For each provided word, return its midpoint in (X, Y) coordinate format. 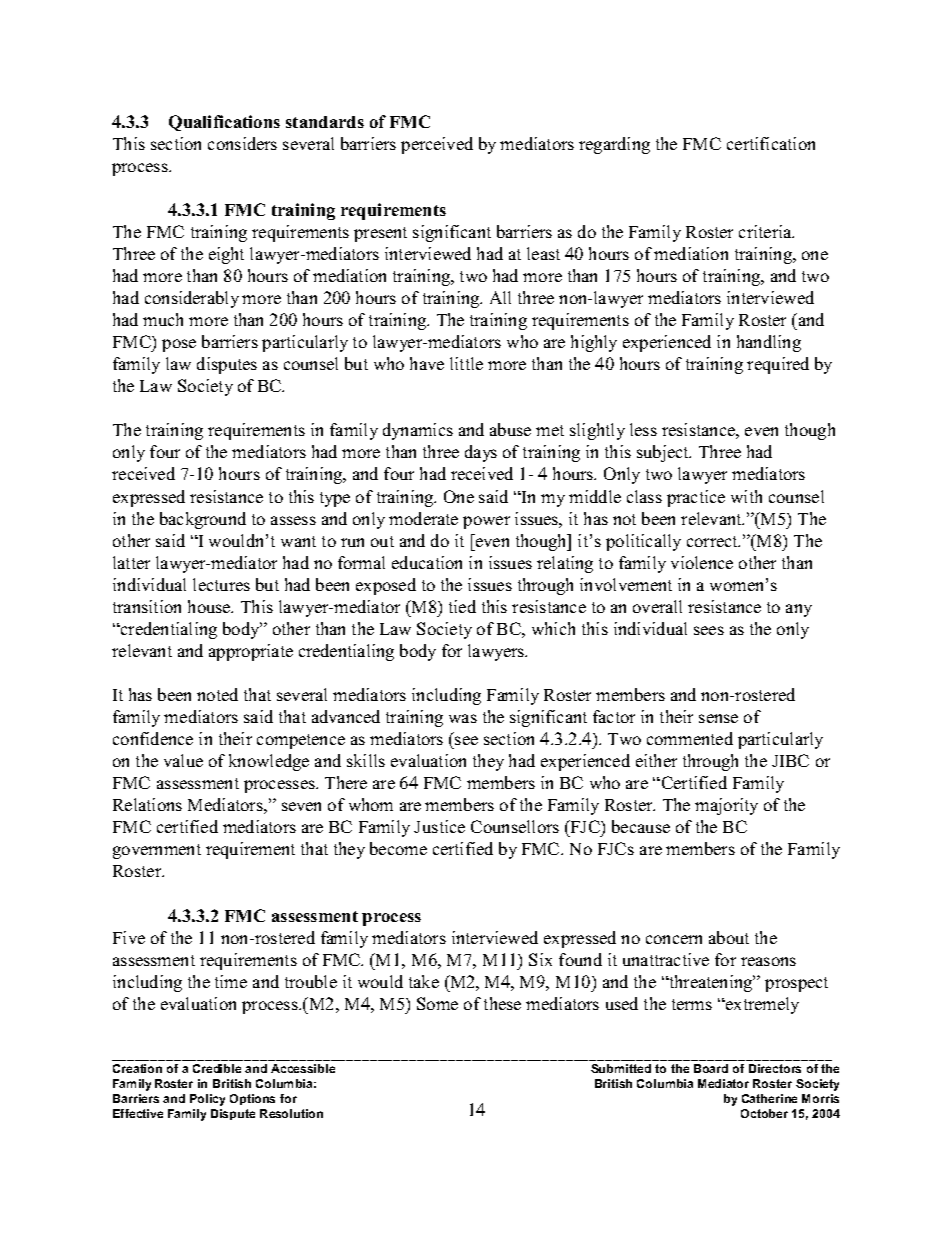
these (502, 1003)
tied (462, 606)
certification (771, 143)
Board (711, 1068)
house (210, 606)
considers (242, 143)
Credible (217, 1068)
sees (709, 630)
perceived (437, 145)
